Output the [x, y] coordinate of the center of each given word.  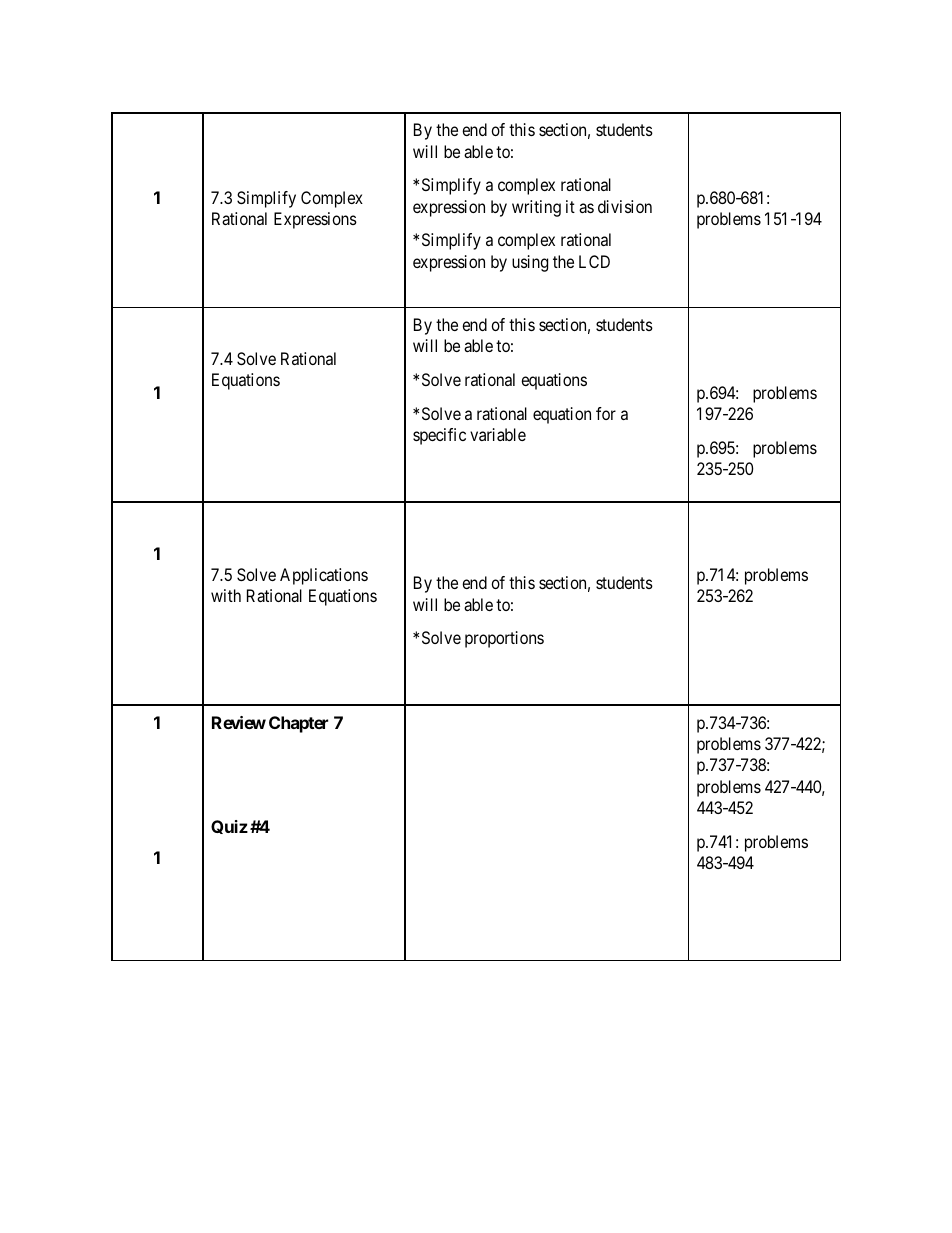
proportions [504, 639]
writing [536, 208]
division [625, 206]
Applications [324, 576]
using [530, 263]
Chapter [298, 724]
